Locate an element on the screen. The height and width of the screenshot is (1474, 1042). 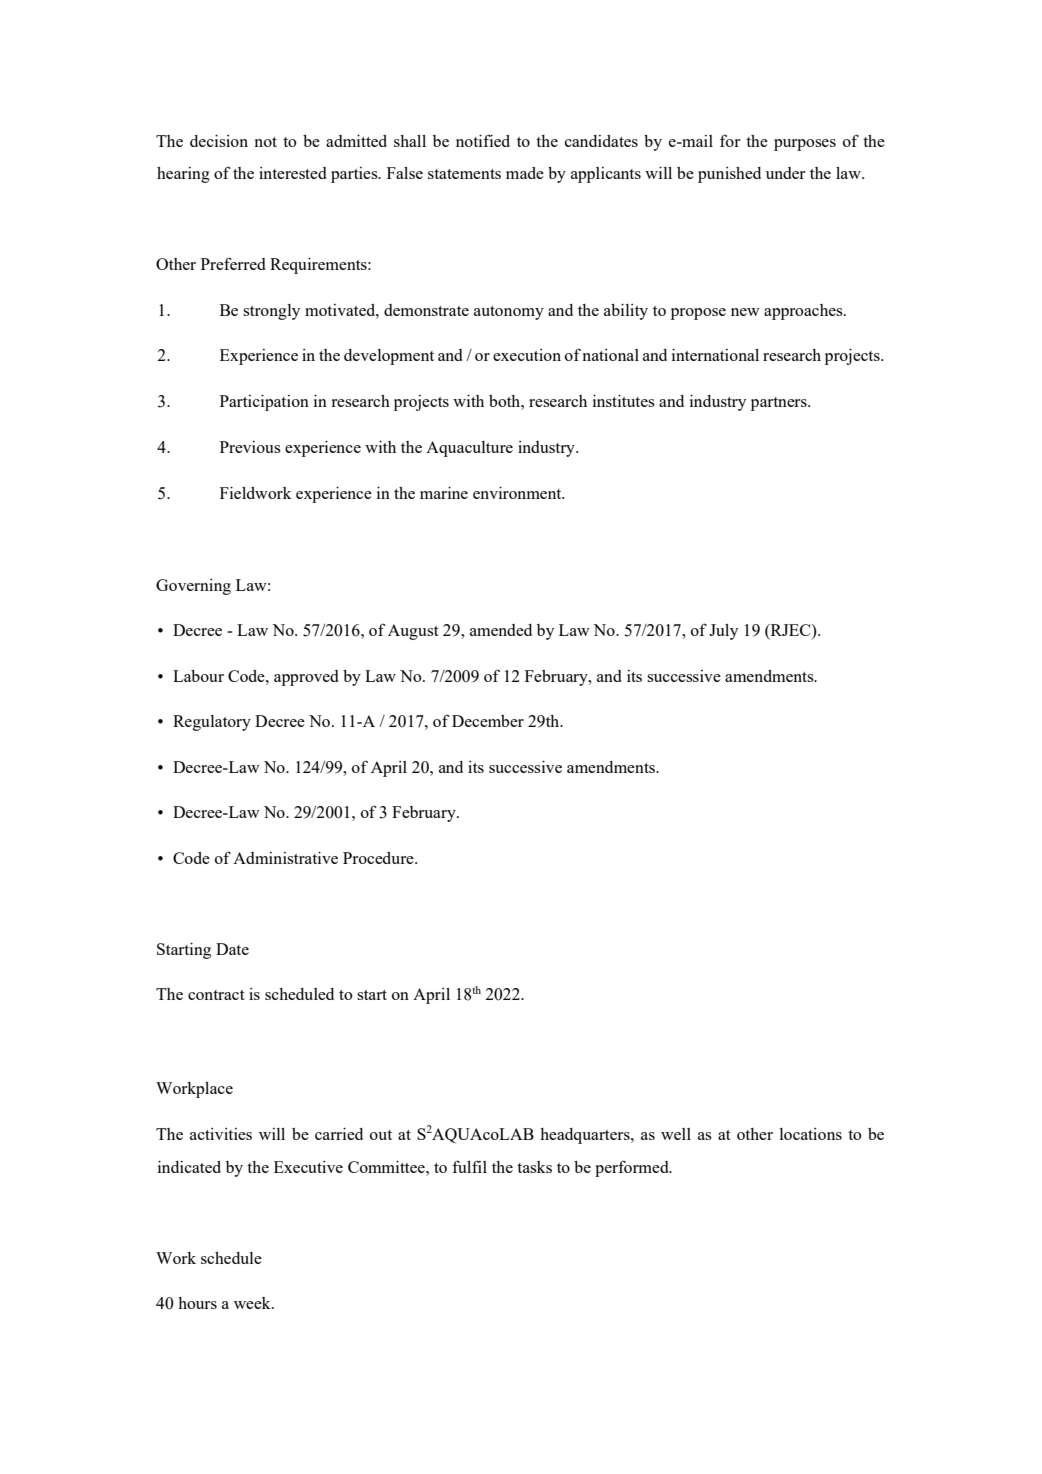
Participation is located at coordinates (264, 403).
